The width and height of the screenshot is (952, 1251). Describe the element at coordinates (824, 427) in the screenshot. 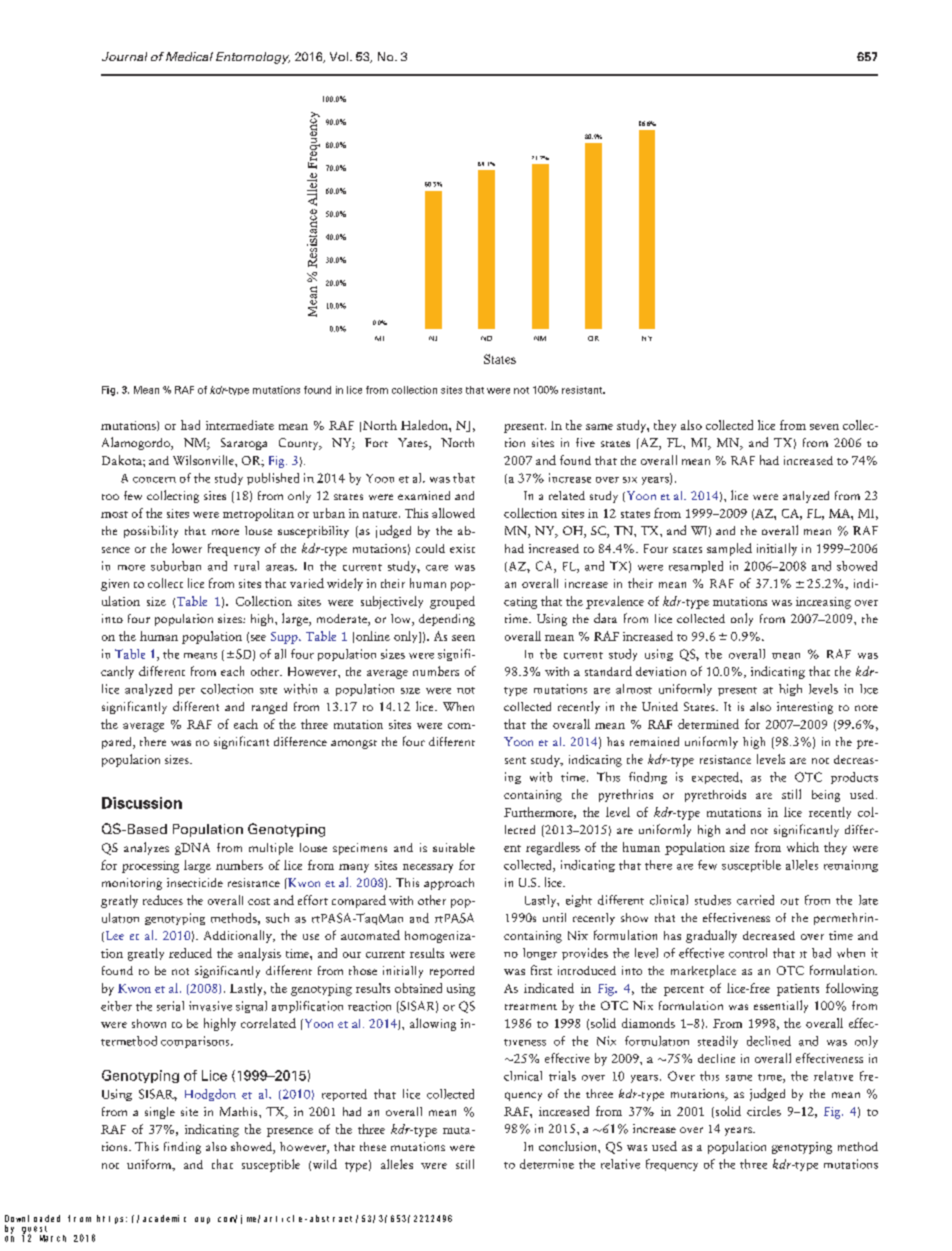

I see `seven` at that location.
